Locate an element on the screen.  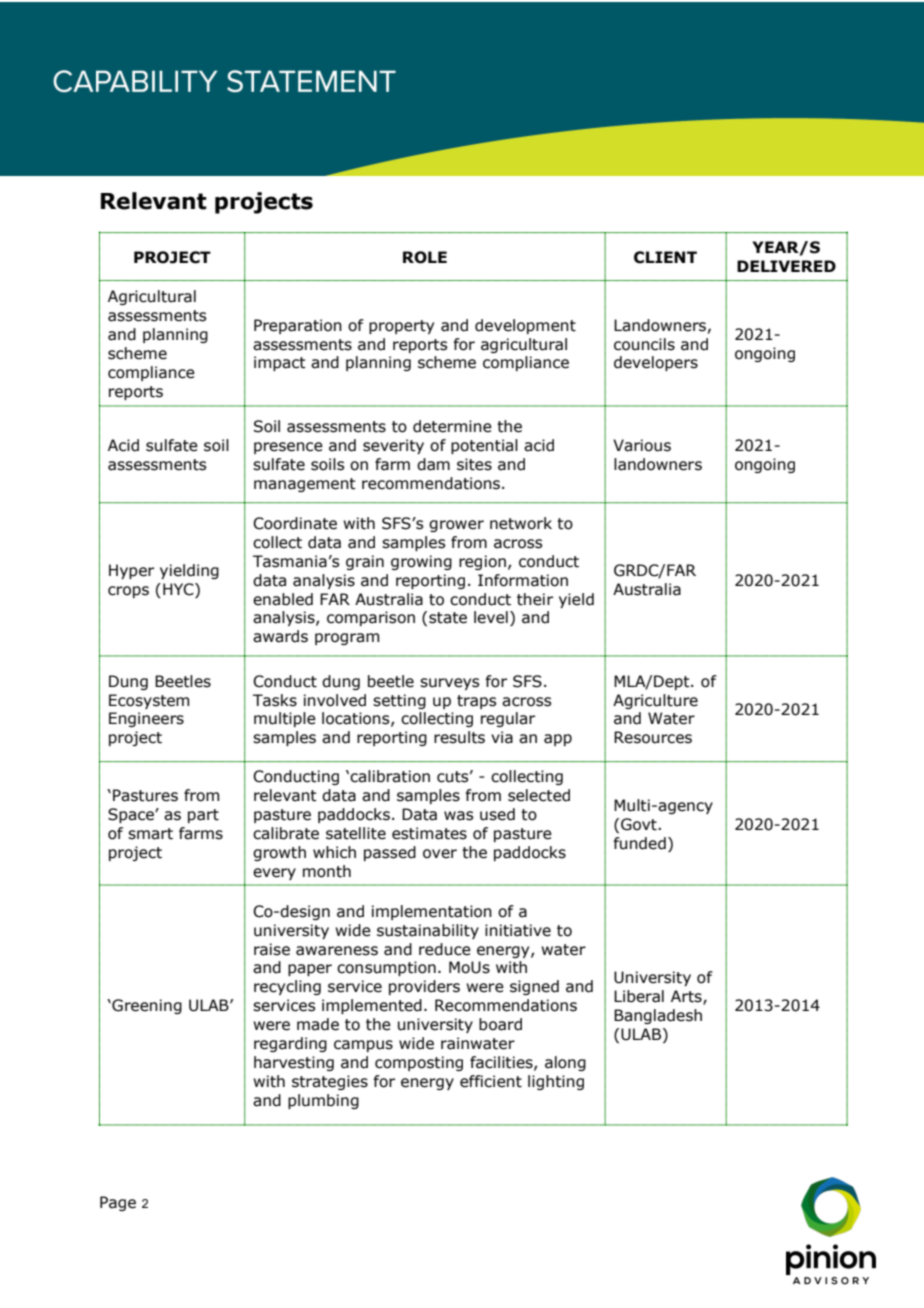
Page is located at coordinates (118, 1203).
